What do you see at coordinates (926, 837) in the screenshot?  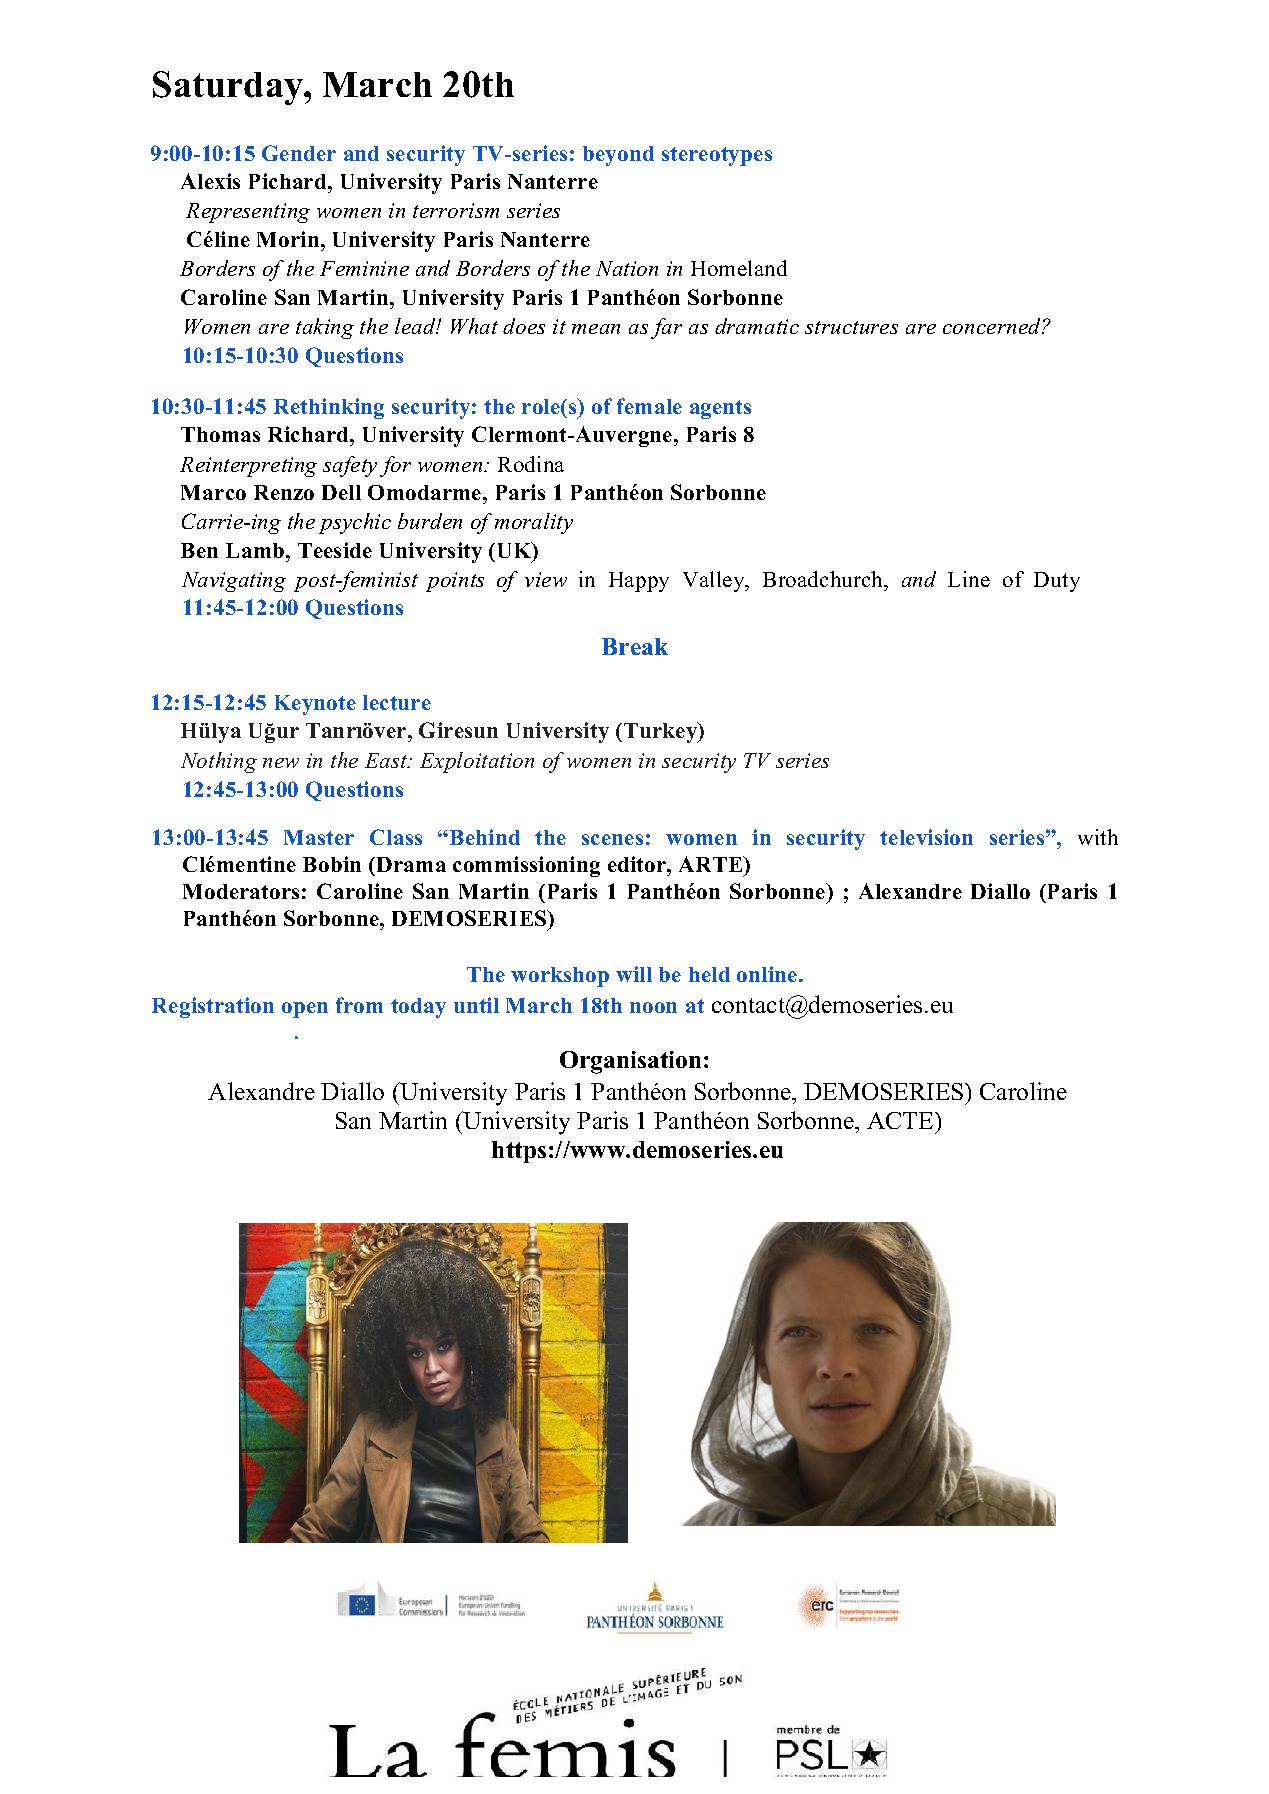 I see `television` at bounding box center [926, 837].
